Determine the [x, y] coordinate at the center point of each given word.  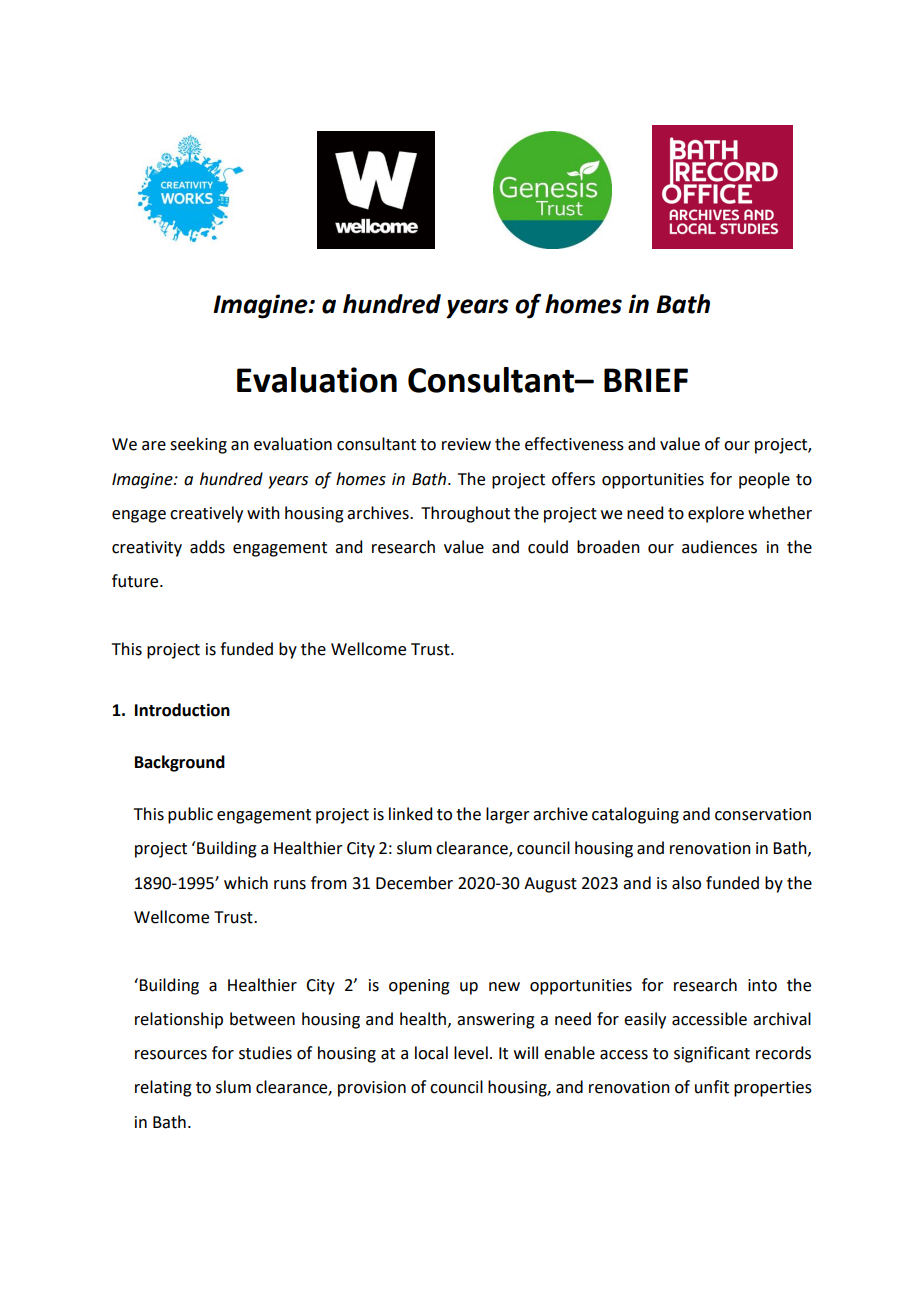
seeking [198, 445]
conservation [763, 814]
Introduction [182, 710]
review [466, 444]
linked [410, 814]
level [471, 1053]
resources [171, 1055]
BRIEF [646, 380]
